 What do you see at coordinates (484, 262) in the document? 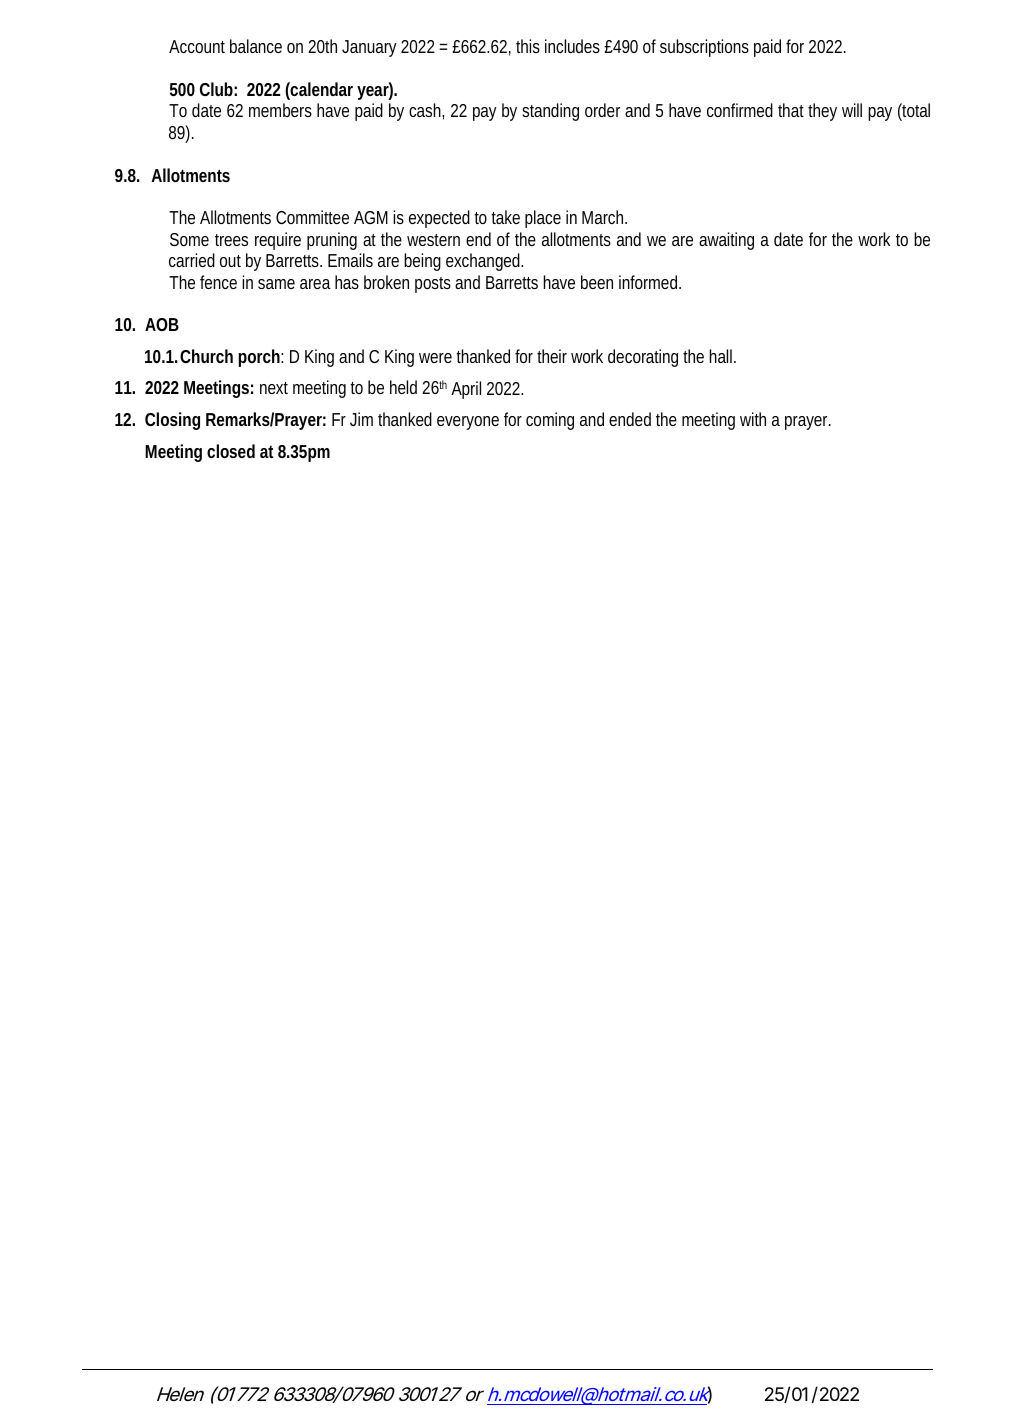
I see `exchanged` at bounding box center [484, 262].
